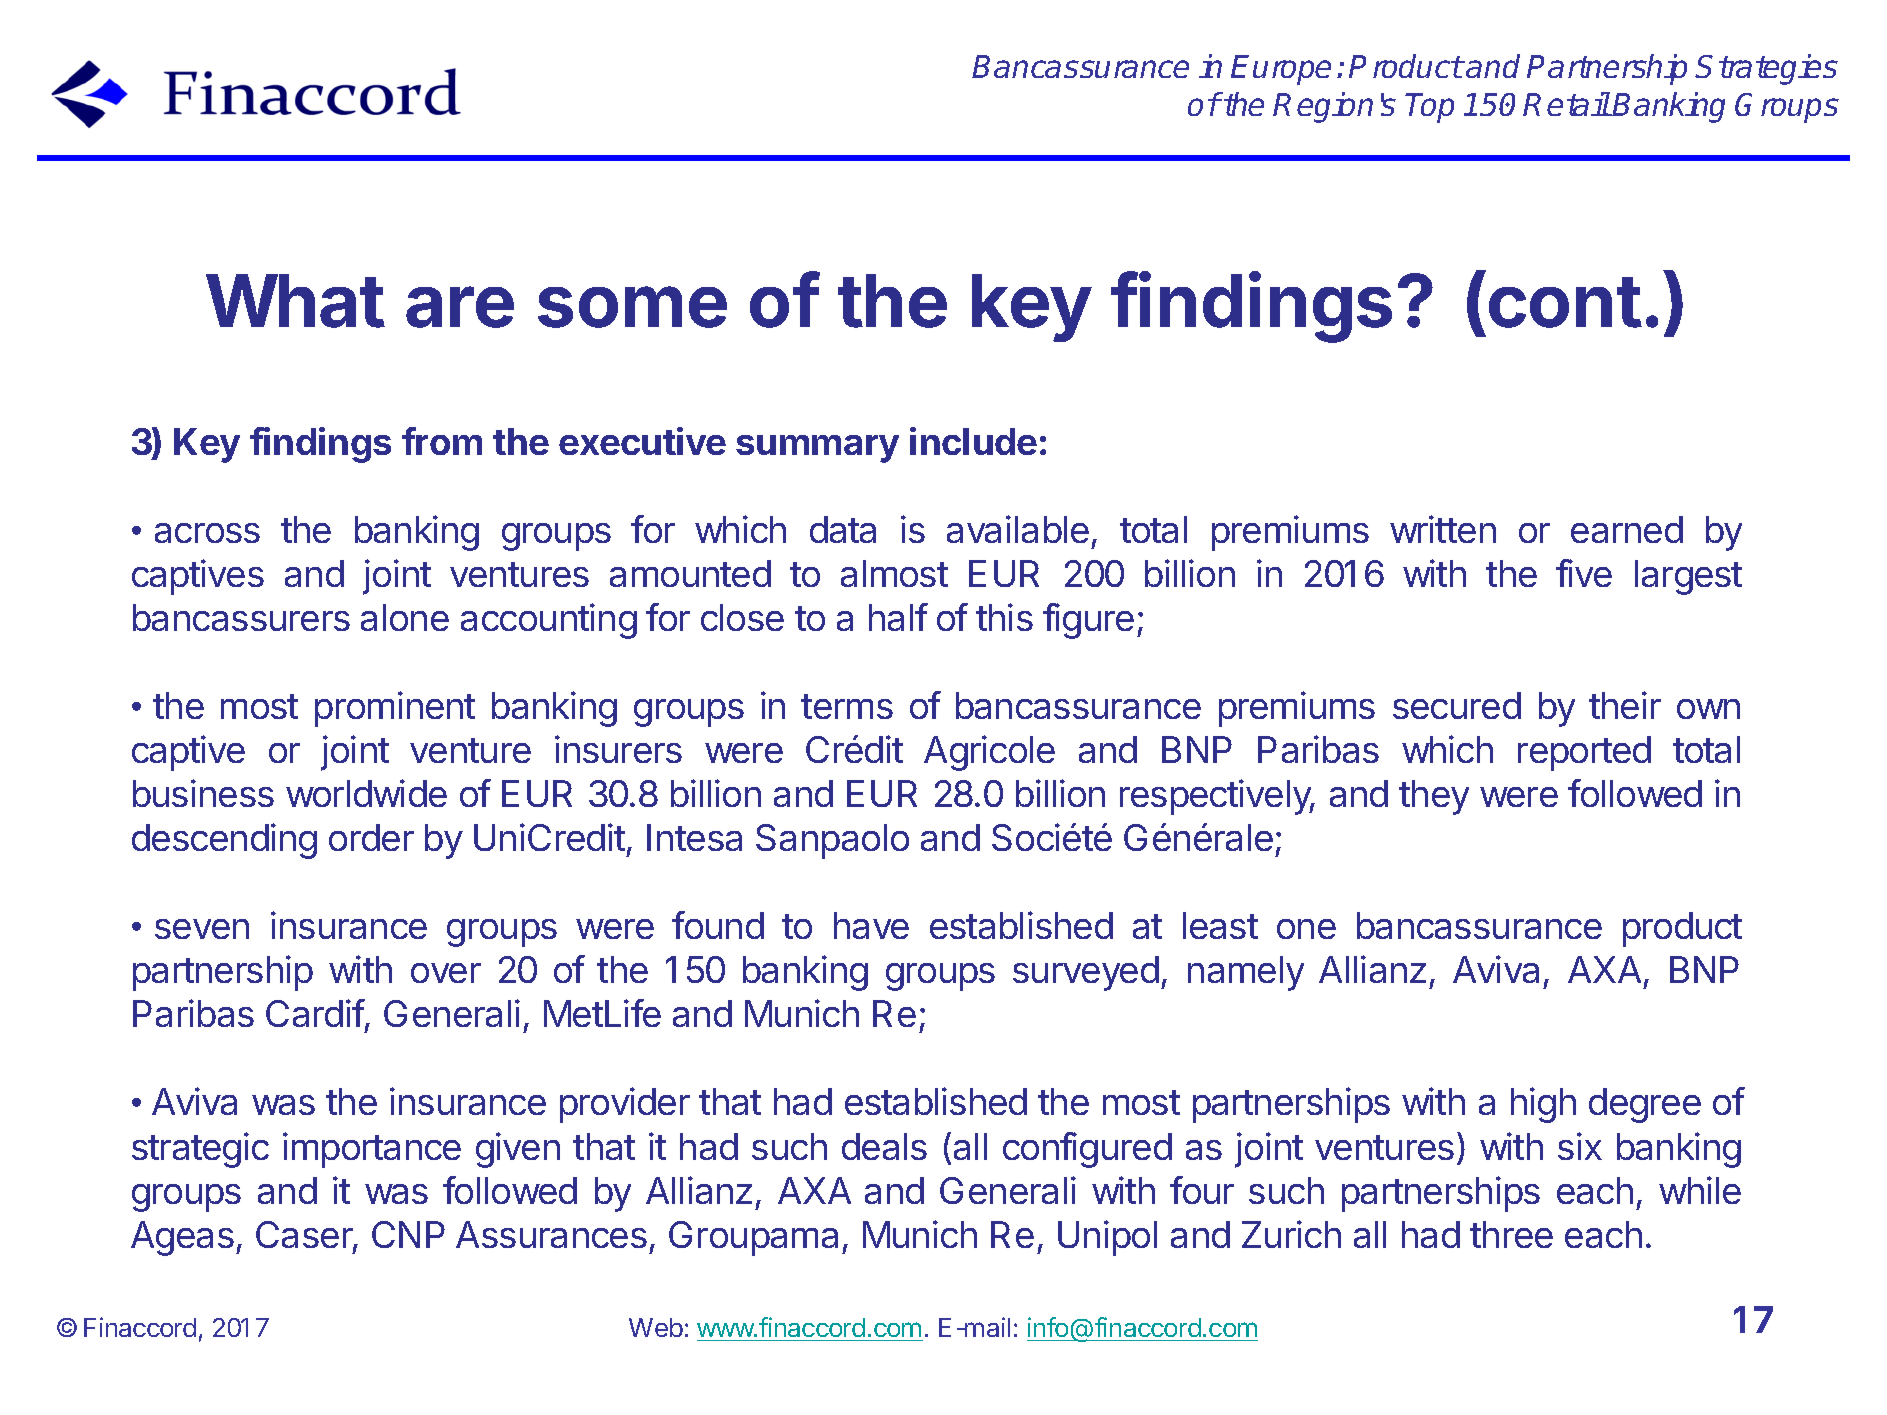 The height and width of the screenshot is (1415, 1887). I want to click on terms, so click(847, 706).
